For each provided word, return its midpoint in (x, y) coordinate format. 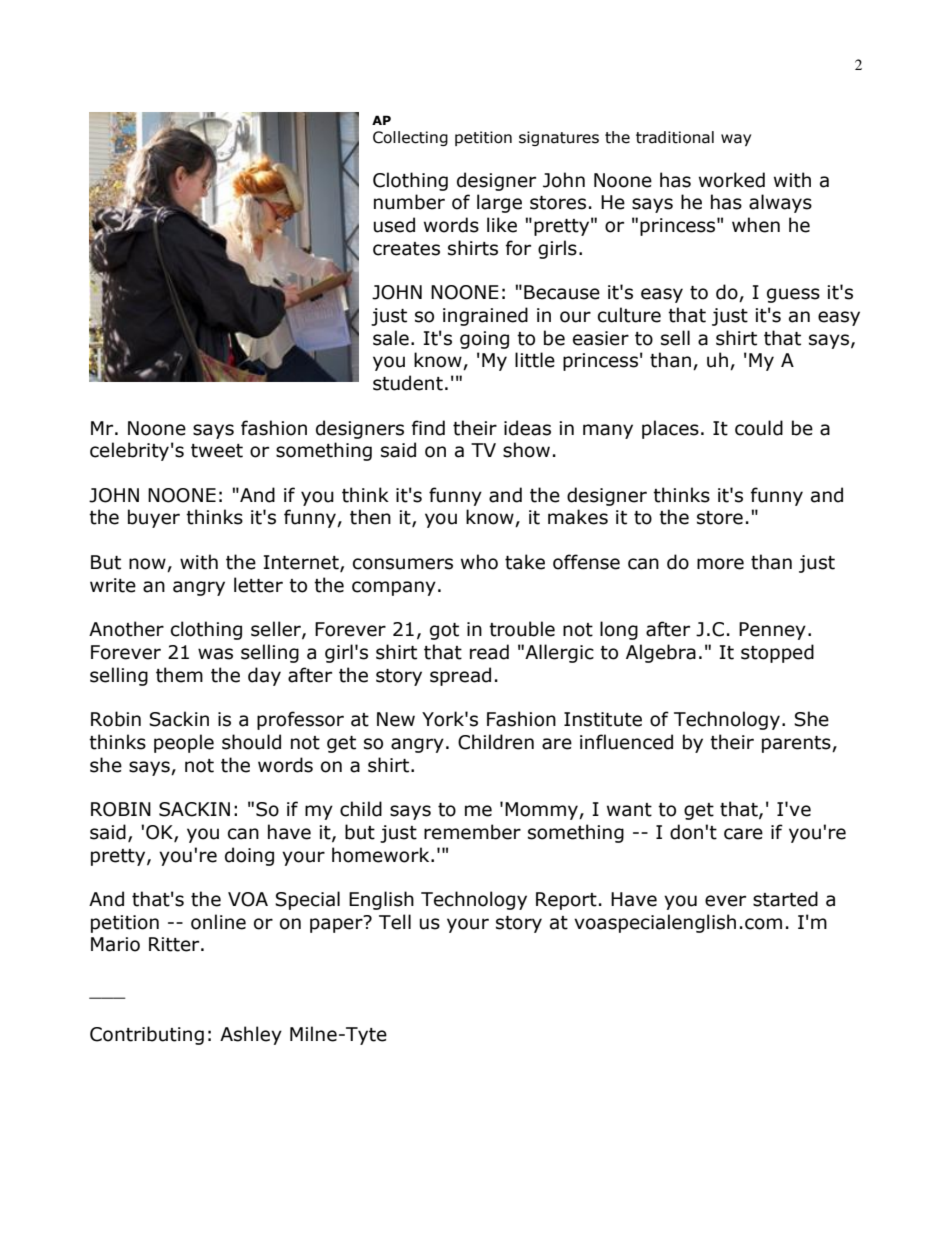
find (428, 428)
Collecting (410, 138)
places (670, 429)
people (184, 743)
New (396, 719)
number (409, 202)
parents (797, 744)
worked (732, 180)
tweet (217, 451)
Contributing (147, 1035)
